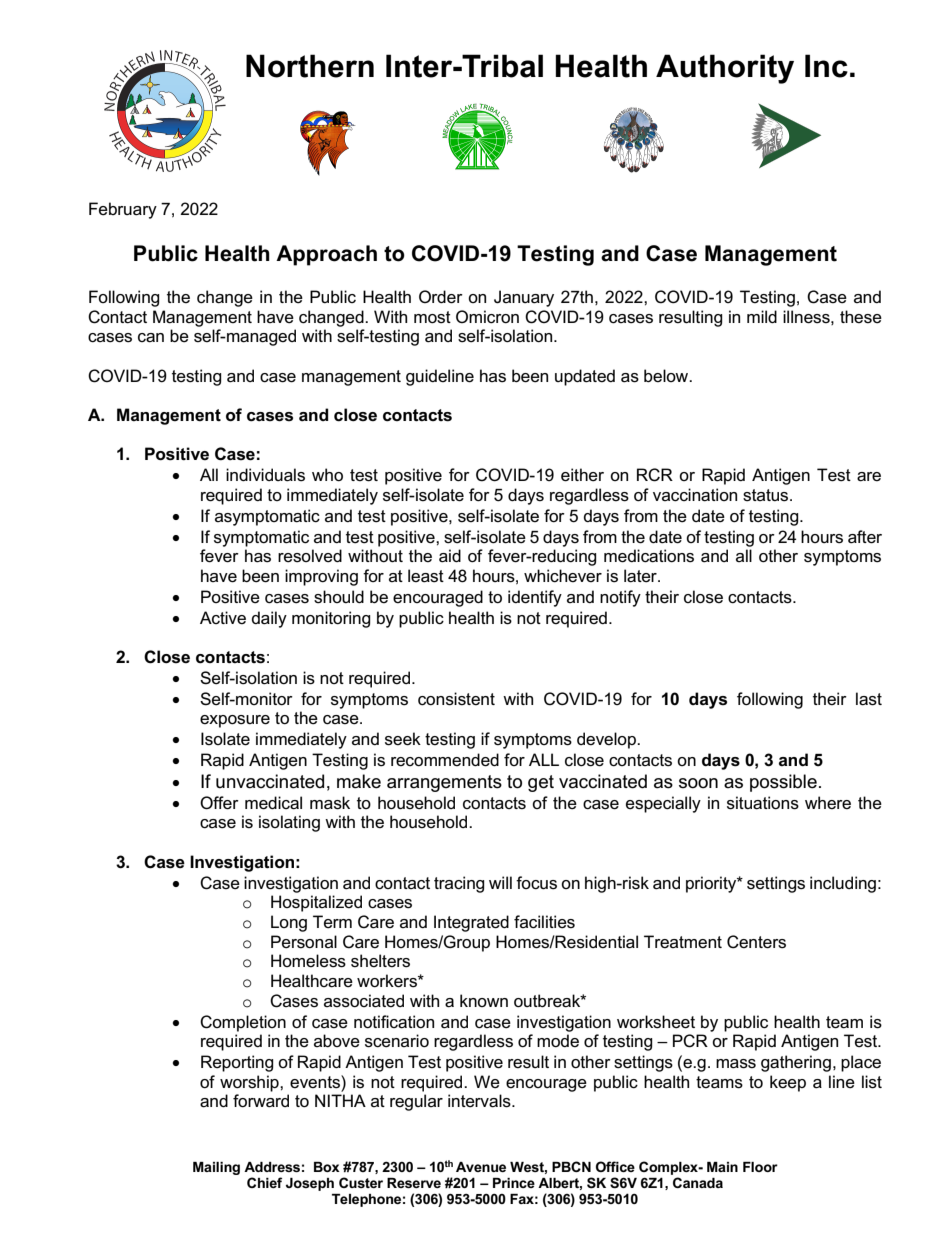  I want to click on Authority, so click(725, 69).
